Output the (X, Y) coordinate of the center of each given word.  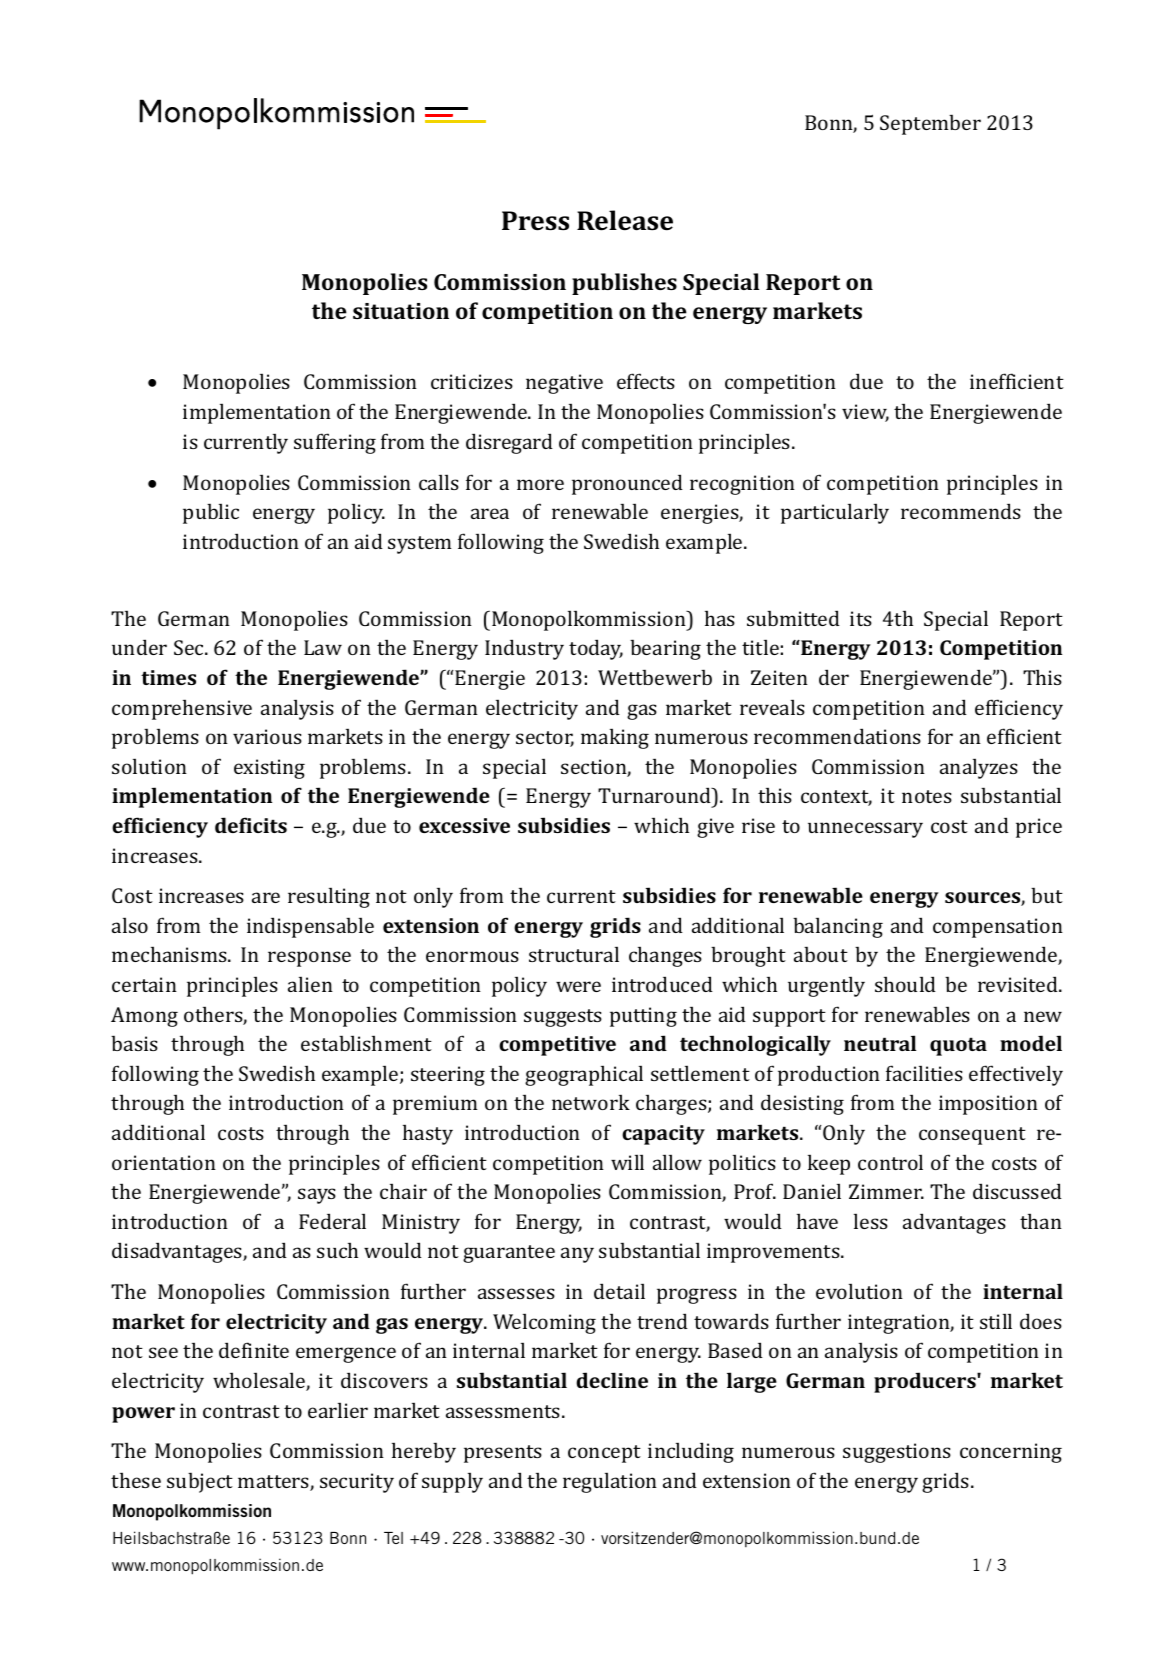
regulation (610, 1483)
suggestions (897, 1453)
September (930, 124)
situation (401, 311)
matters (274, 1483)
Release (625, 220)
